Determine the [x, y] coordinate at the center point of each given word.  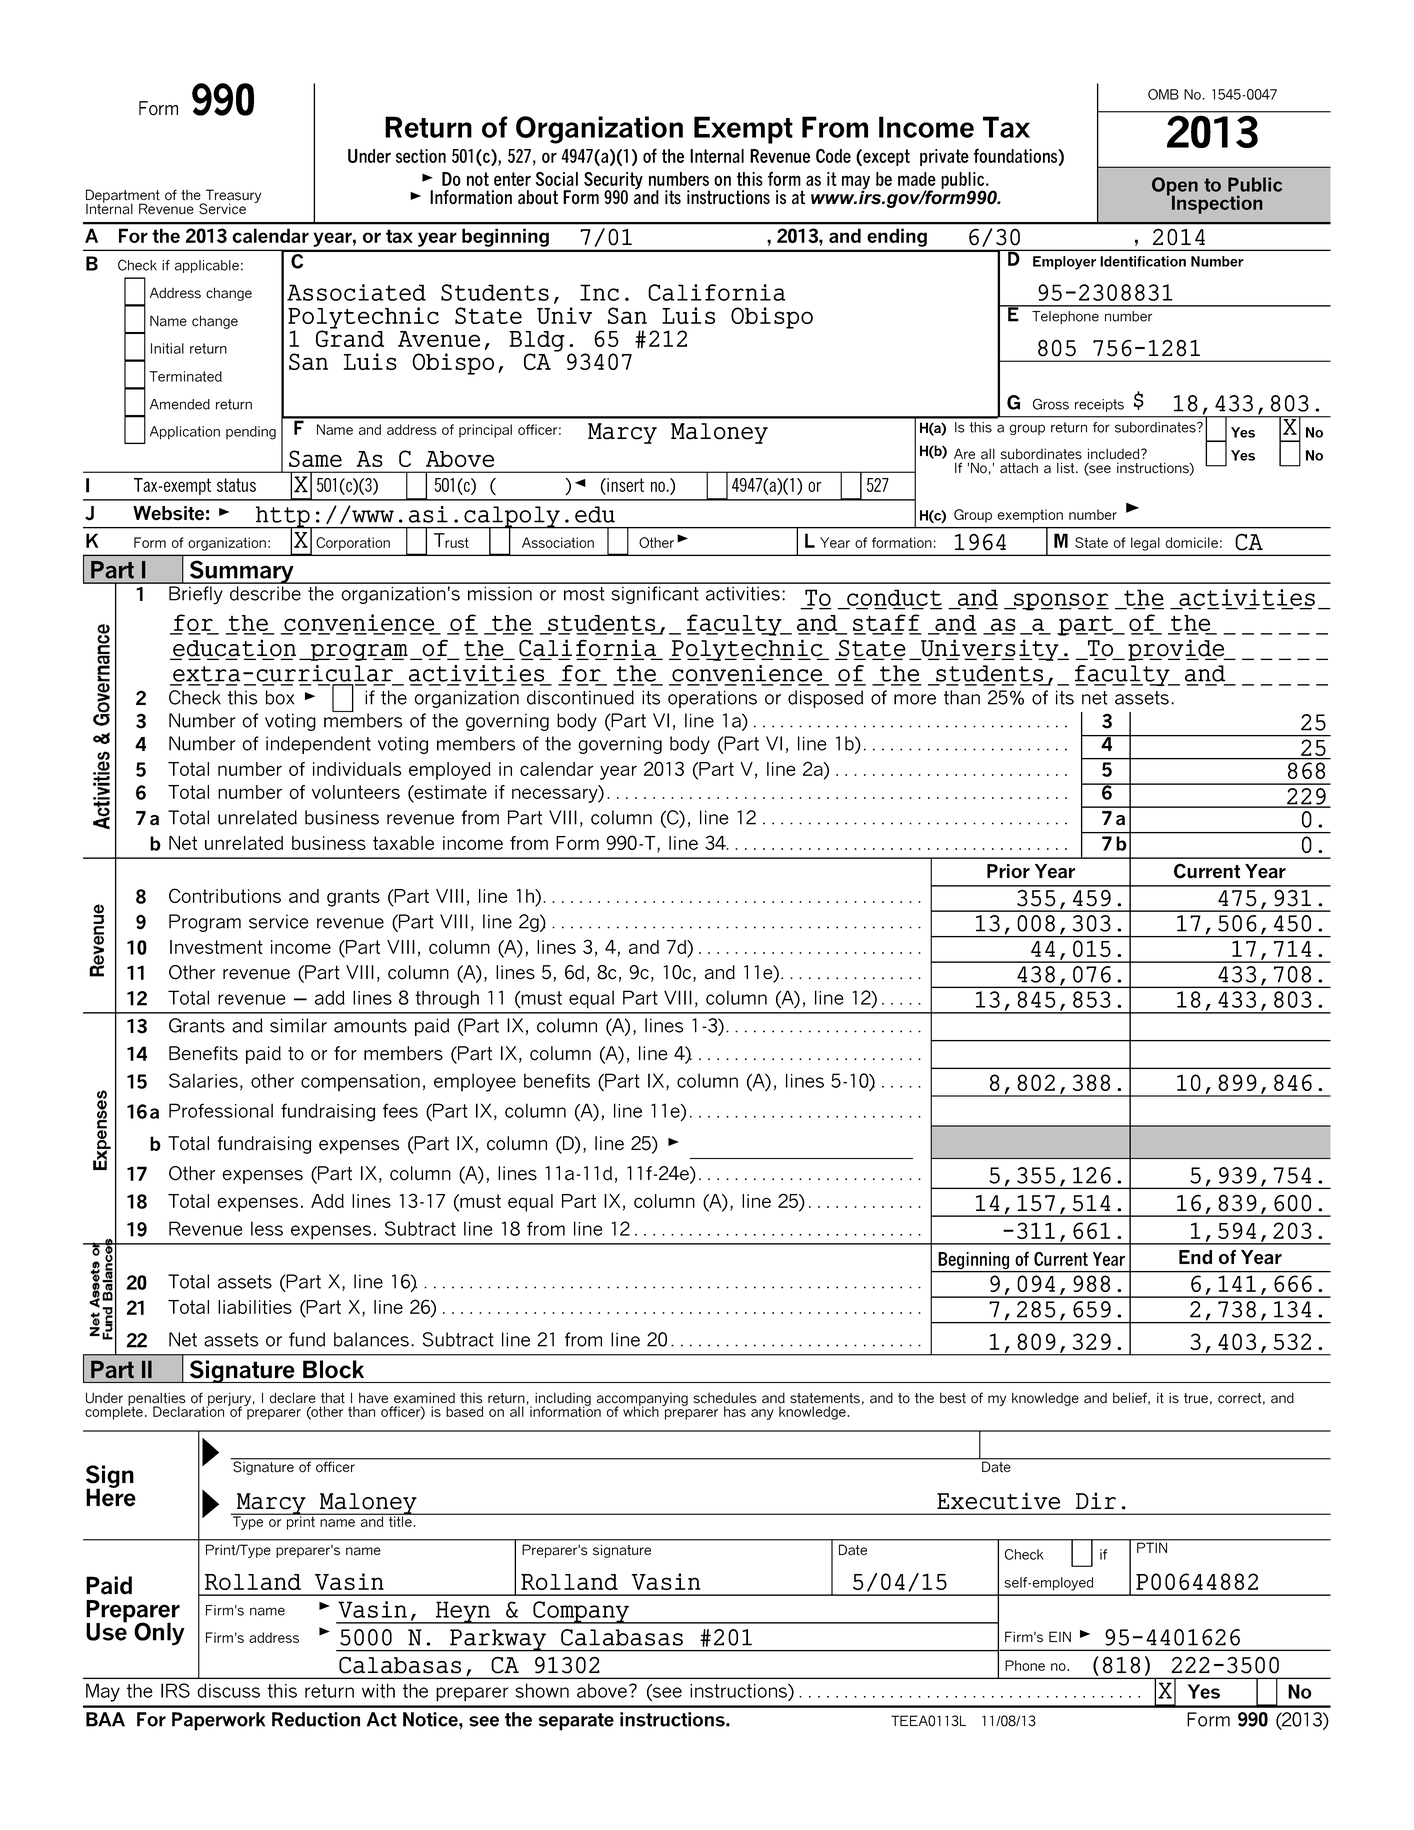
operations [712, 699]
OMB [1163, 94]
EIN [1060, 1636]
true [1196, 1398]
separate [576, 1722]
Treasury [232, 197]
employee [475, 1082]
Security [613, 182]
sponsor [1060, 602]
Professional [221, 1110]
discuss [228, 1690]
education [233, 649]
